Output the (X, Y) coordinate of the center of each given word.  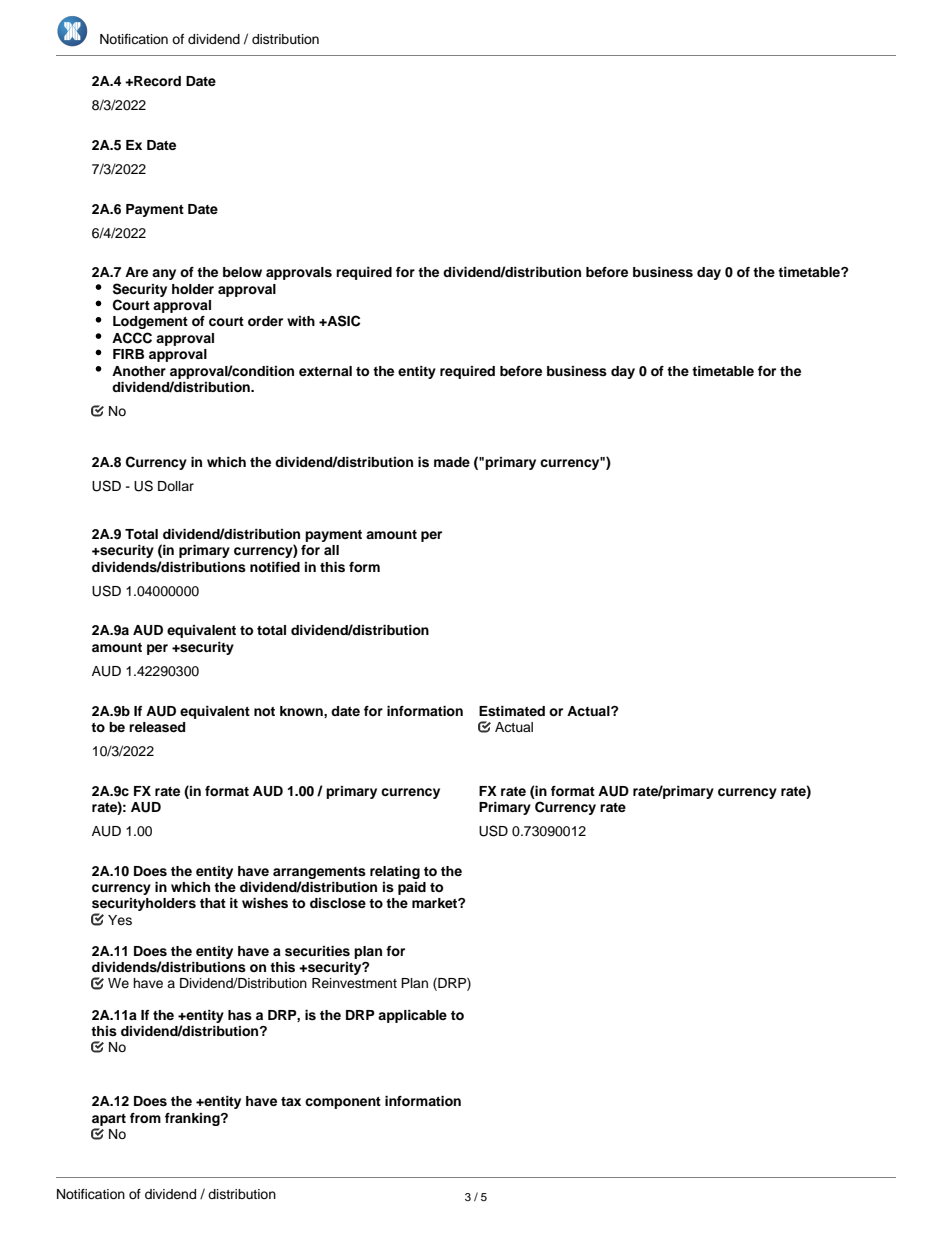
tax (291, 1101)
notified (275, 567)
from (145, 1118)
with (301, 321)
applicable (412, 1016)
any (164, 274)
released (157, 727)
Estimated (512, 711)
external (325, 371)
